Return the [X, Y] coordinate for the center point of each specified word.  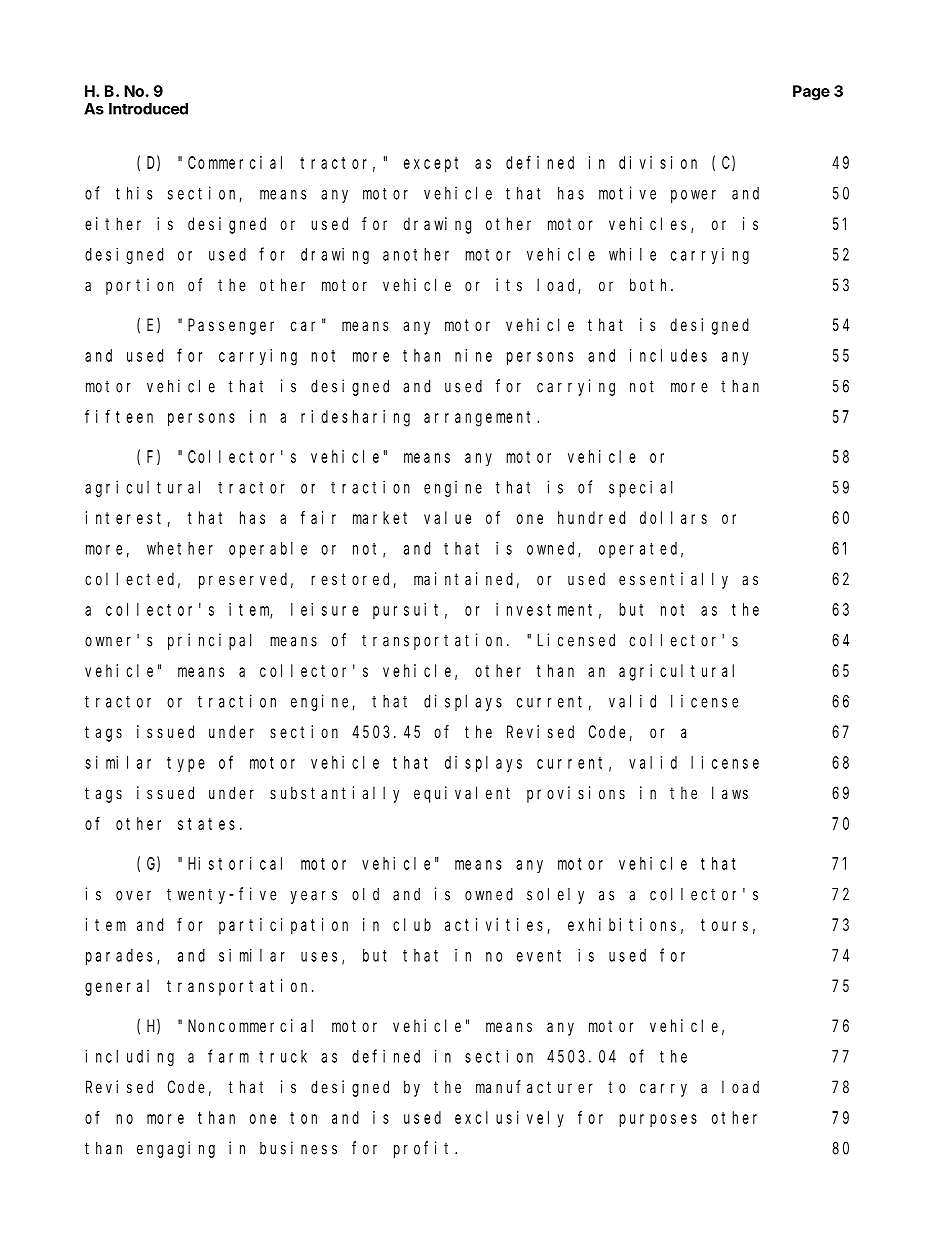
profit [425, 1149]
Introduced [148, 109]
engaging [176, 1149]
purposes [658, 1121]
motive [627, 193]
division [658, 162]
